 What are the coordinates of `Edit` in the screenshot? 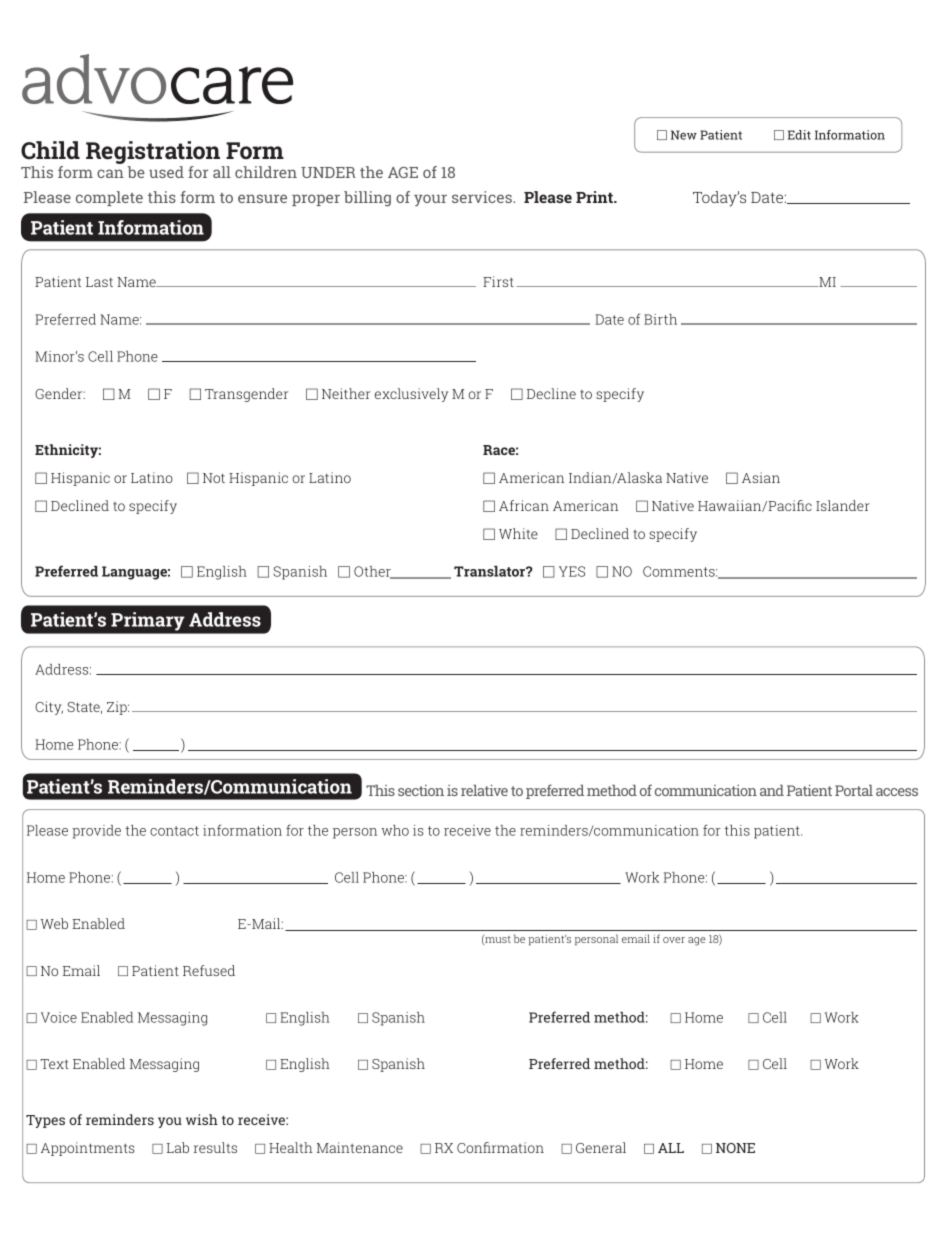 It's located at (799, 135).
